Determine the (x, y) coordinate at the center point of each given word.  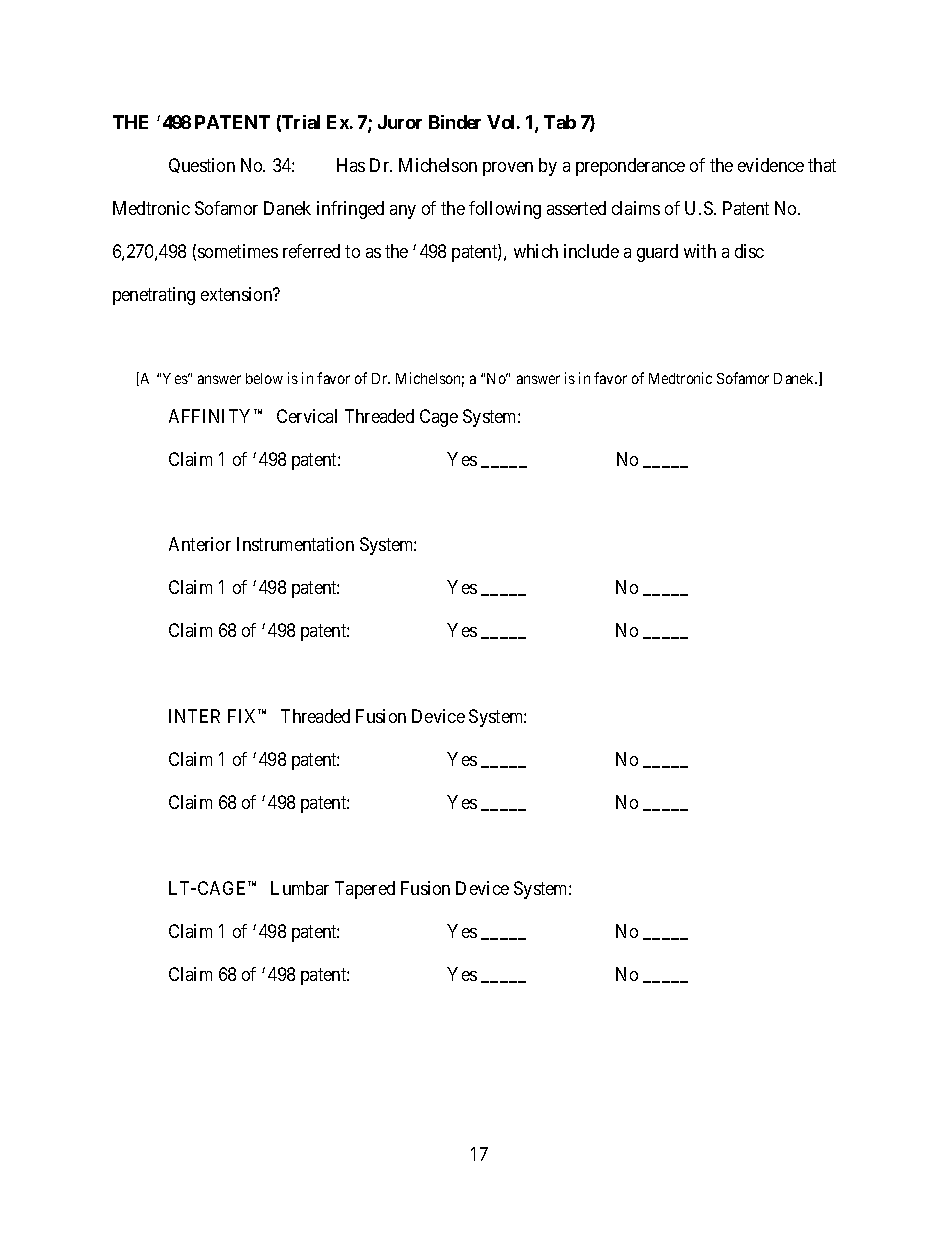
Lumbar (300, 888)
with (700, 251)
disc (749, 251)
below (264, 378)
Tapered (365, 890)
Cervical (307, 416)
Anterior (200, 544)
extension (238, 294)
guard (657, 253)
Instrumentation (295, 544)
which (536, 251)
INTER (194, 716)
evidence (771, 165)
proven (508, 169)
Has (351, 165)
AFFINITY (212, 416)
